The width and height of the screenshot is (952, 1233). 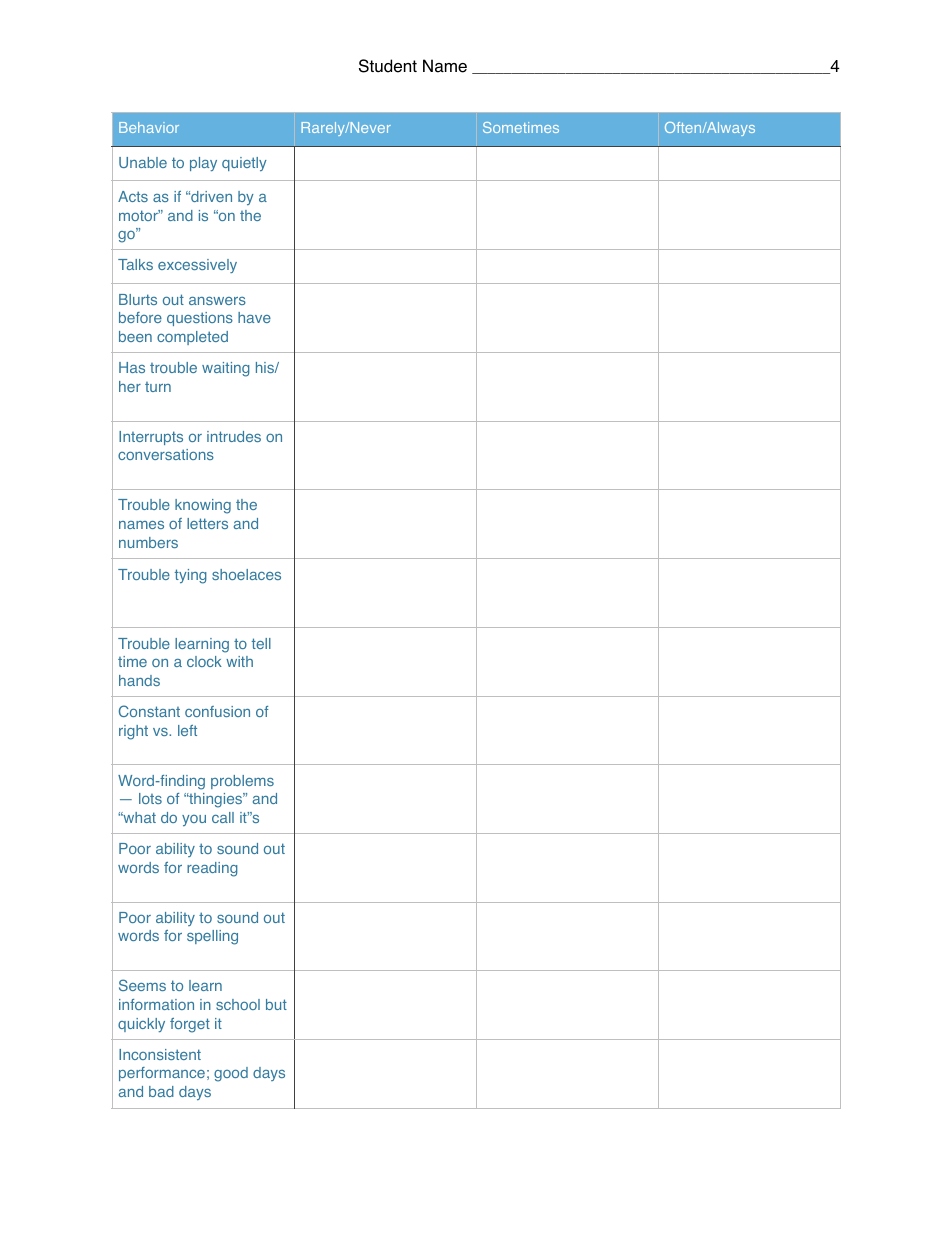 I want to click on Behavior, so click(x=149, y=127).
